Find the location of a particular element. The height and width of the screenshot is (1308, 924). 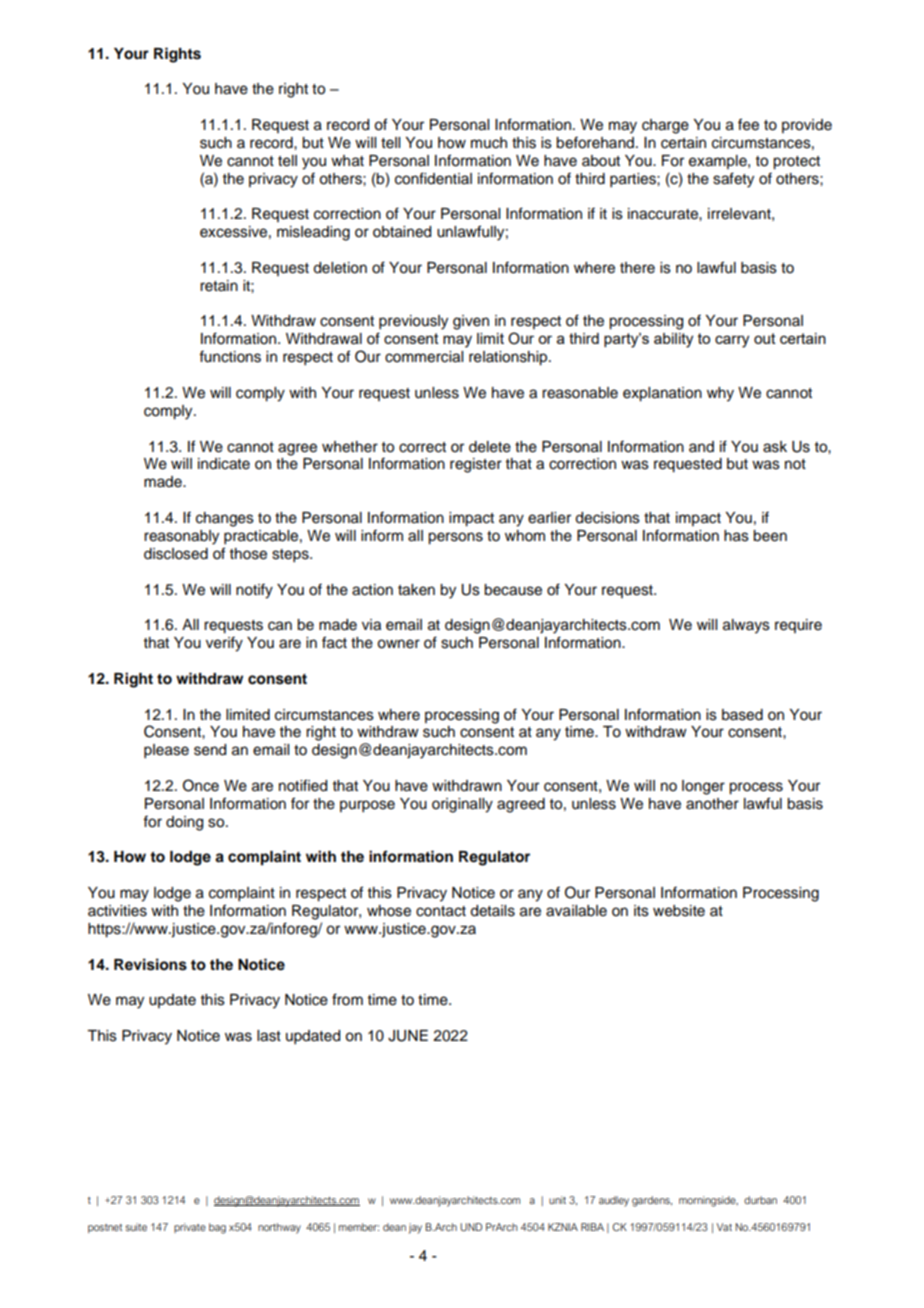

delete is located at coordinates (490, 447).
